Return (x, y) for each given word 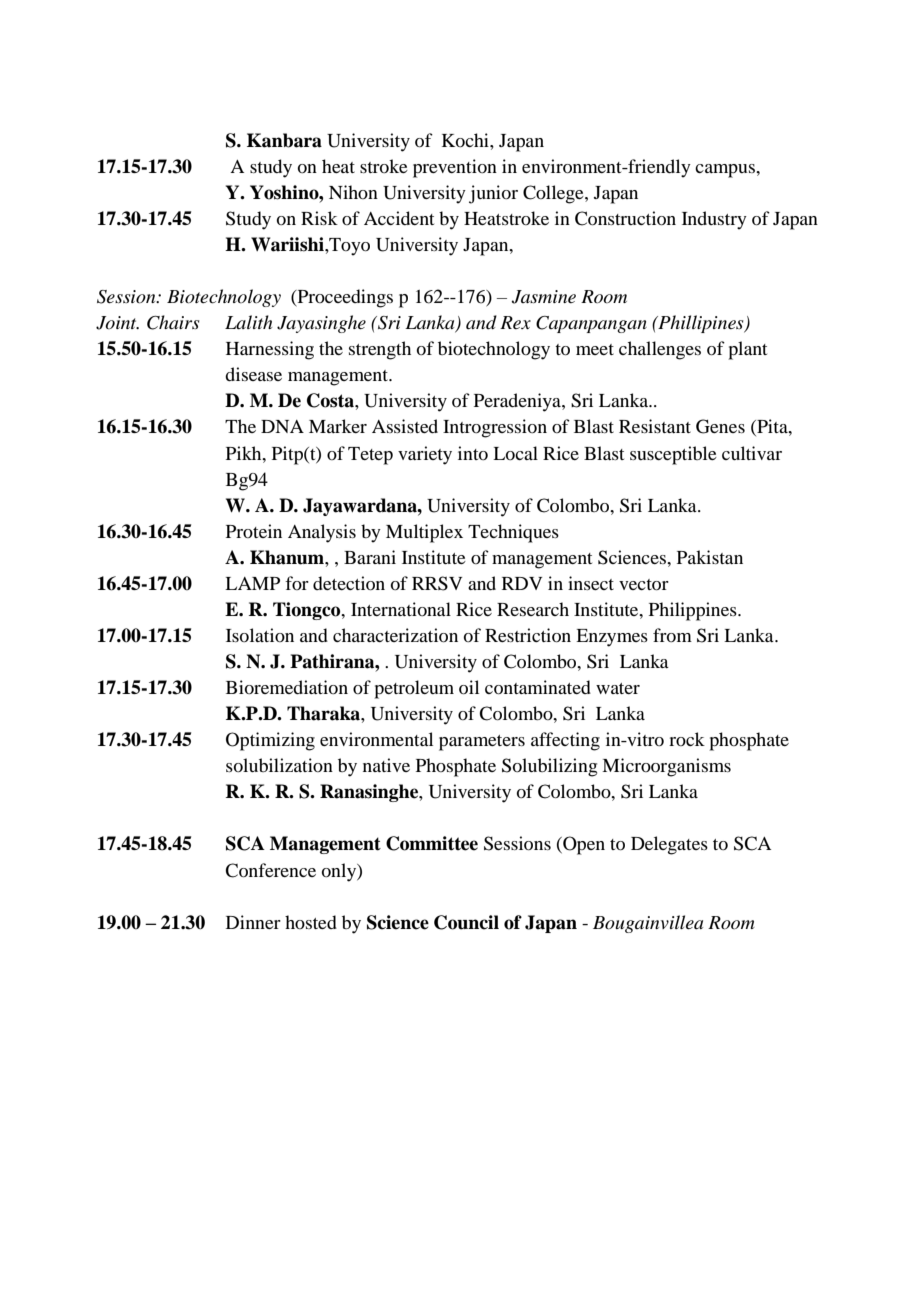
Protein (254, 531)
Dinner (253, 922)
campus (726, 171)
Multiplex (424, 533)
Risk (319, 218)
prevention (455, 168)
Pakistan (710, 557)
